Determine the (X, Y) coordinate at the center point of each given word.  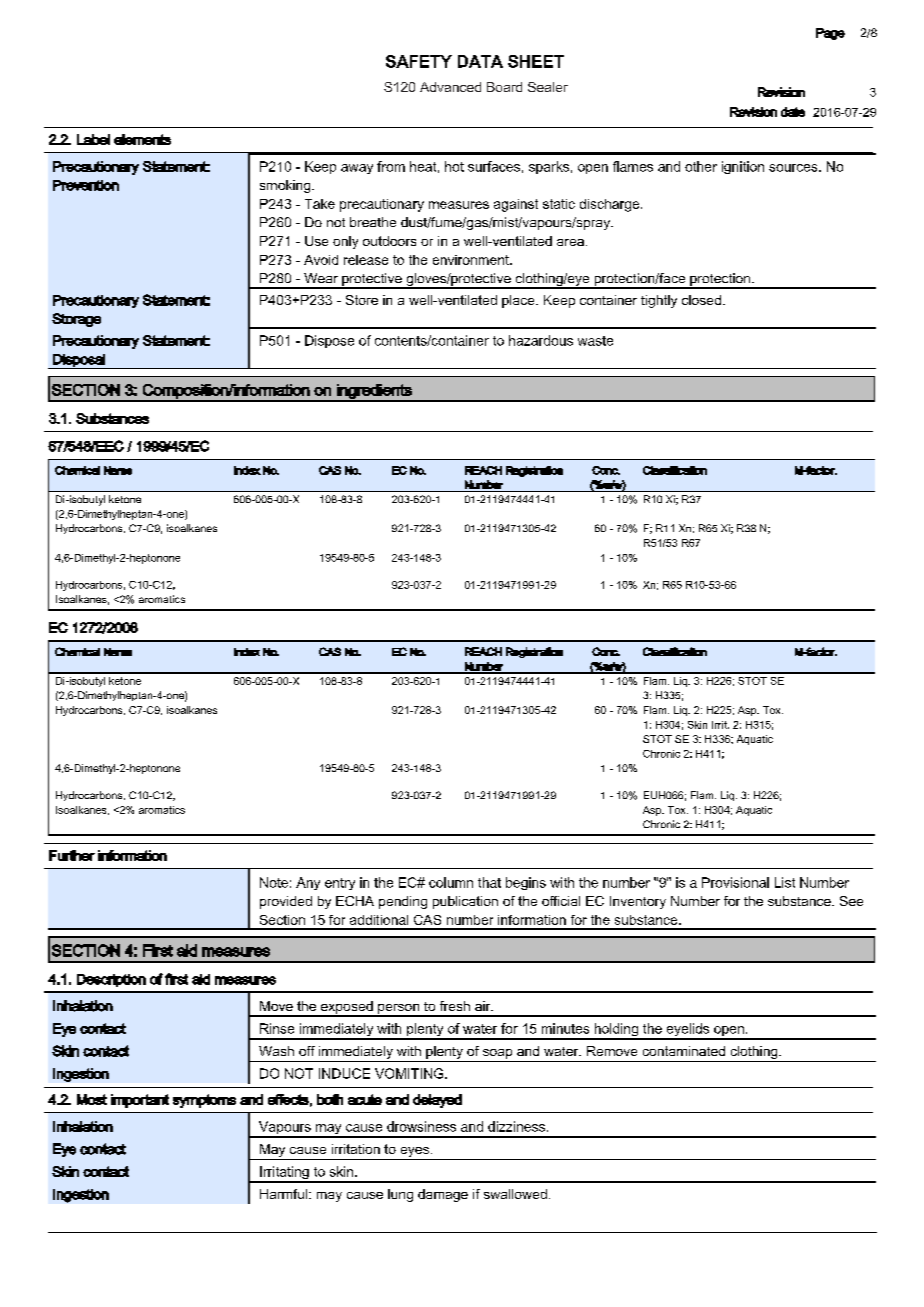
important (140, 1101)
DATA (480, 61)
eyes (415, 1152)
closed (701, 300)
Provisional (735, 882)
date (793, 112)
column (451, 882)
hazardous (541, 340)
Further (72, 855)
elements (142, 139)
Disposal (79, 361)
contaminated (684, 1051)
